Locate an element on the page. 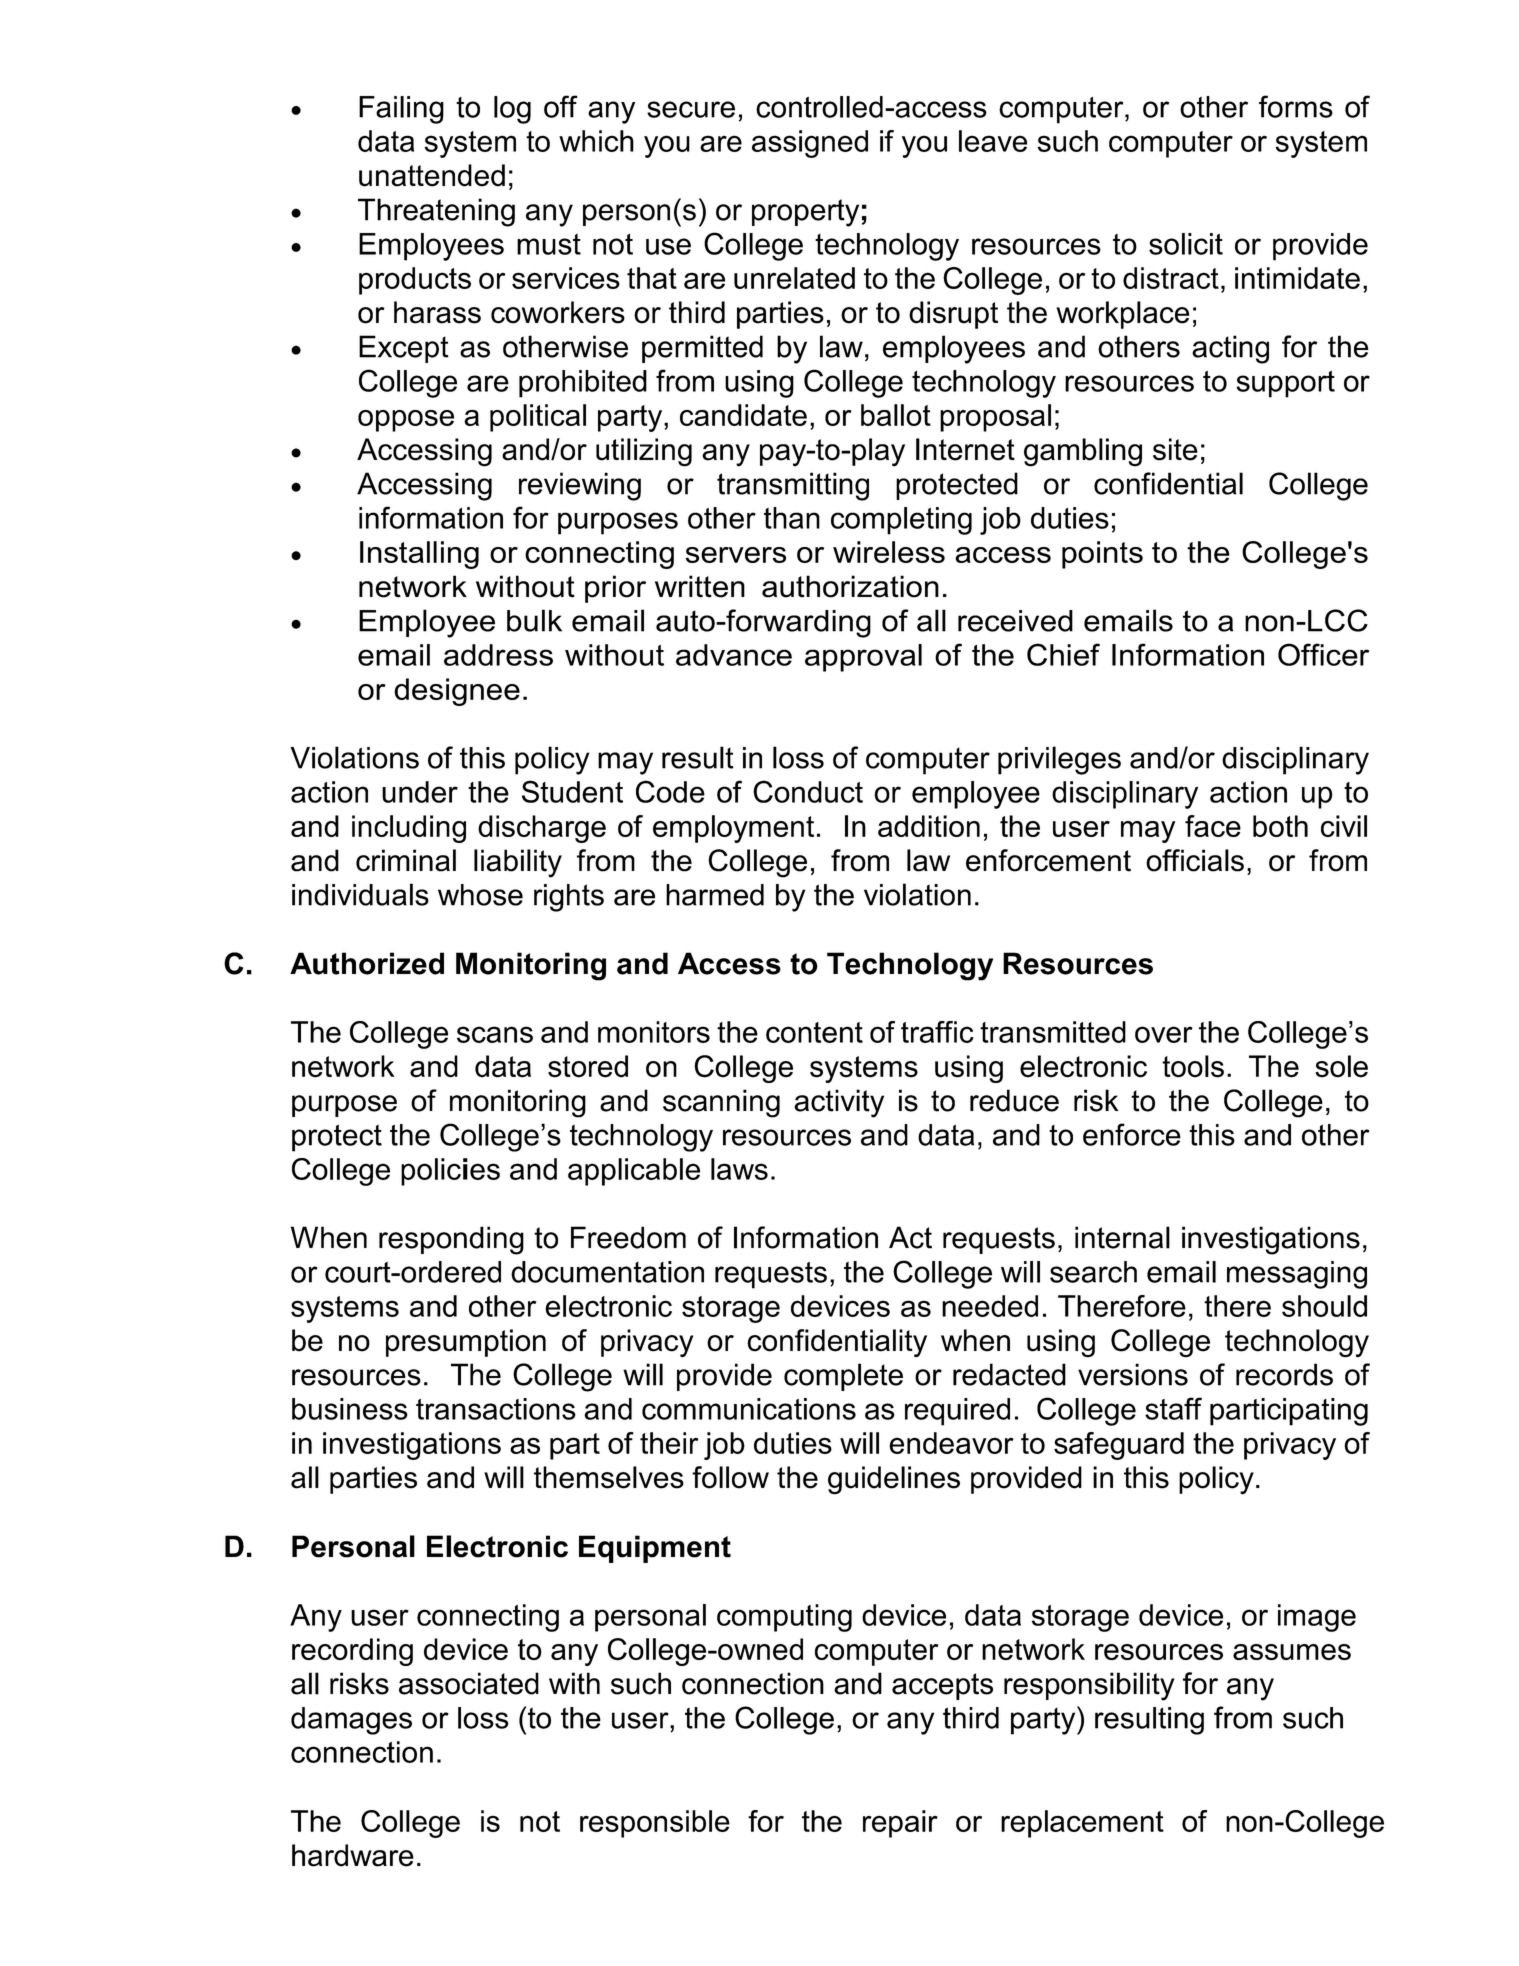 The height and width of the page is (1966, 1519). unattended is located at coordinates (432, 175).
